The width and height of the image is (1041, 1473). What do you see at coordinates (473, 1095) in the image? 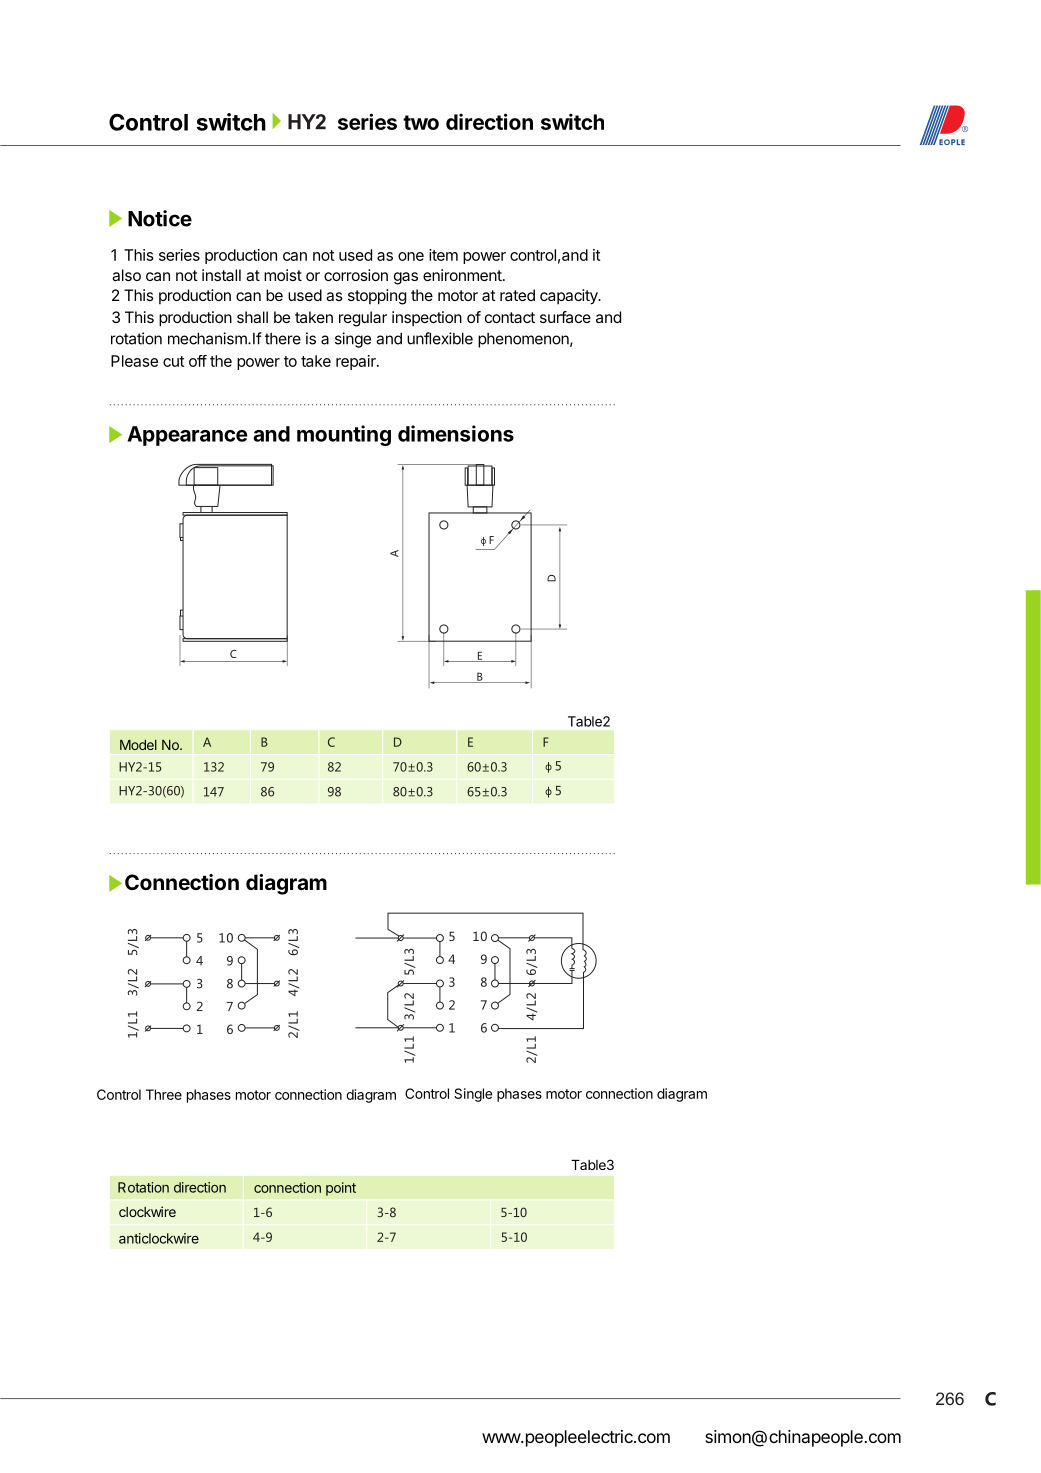
I see `Single` at bounding box center [473, 1095].
